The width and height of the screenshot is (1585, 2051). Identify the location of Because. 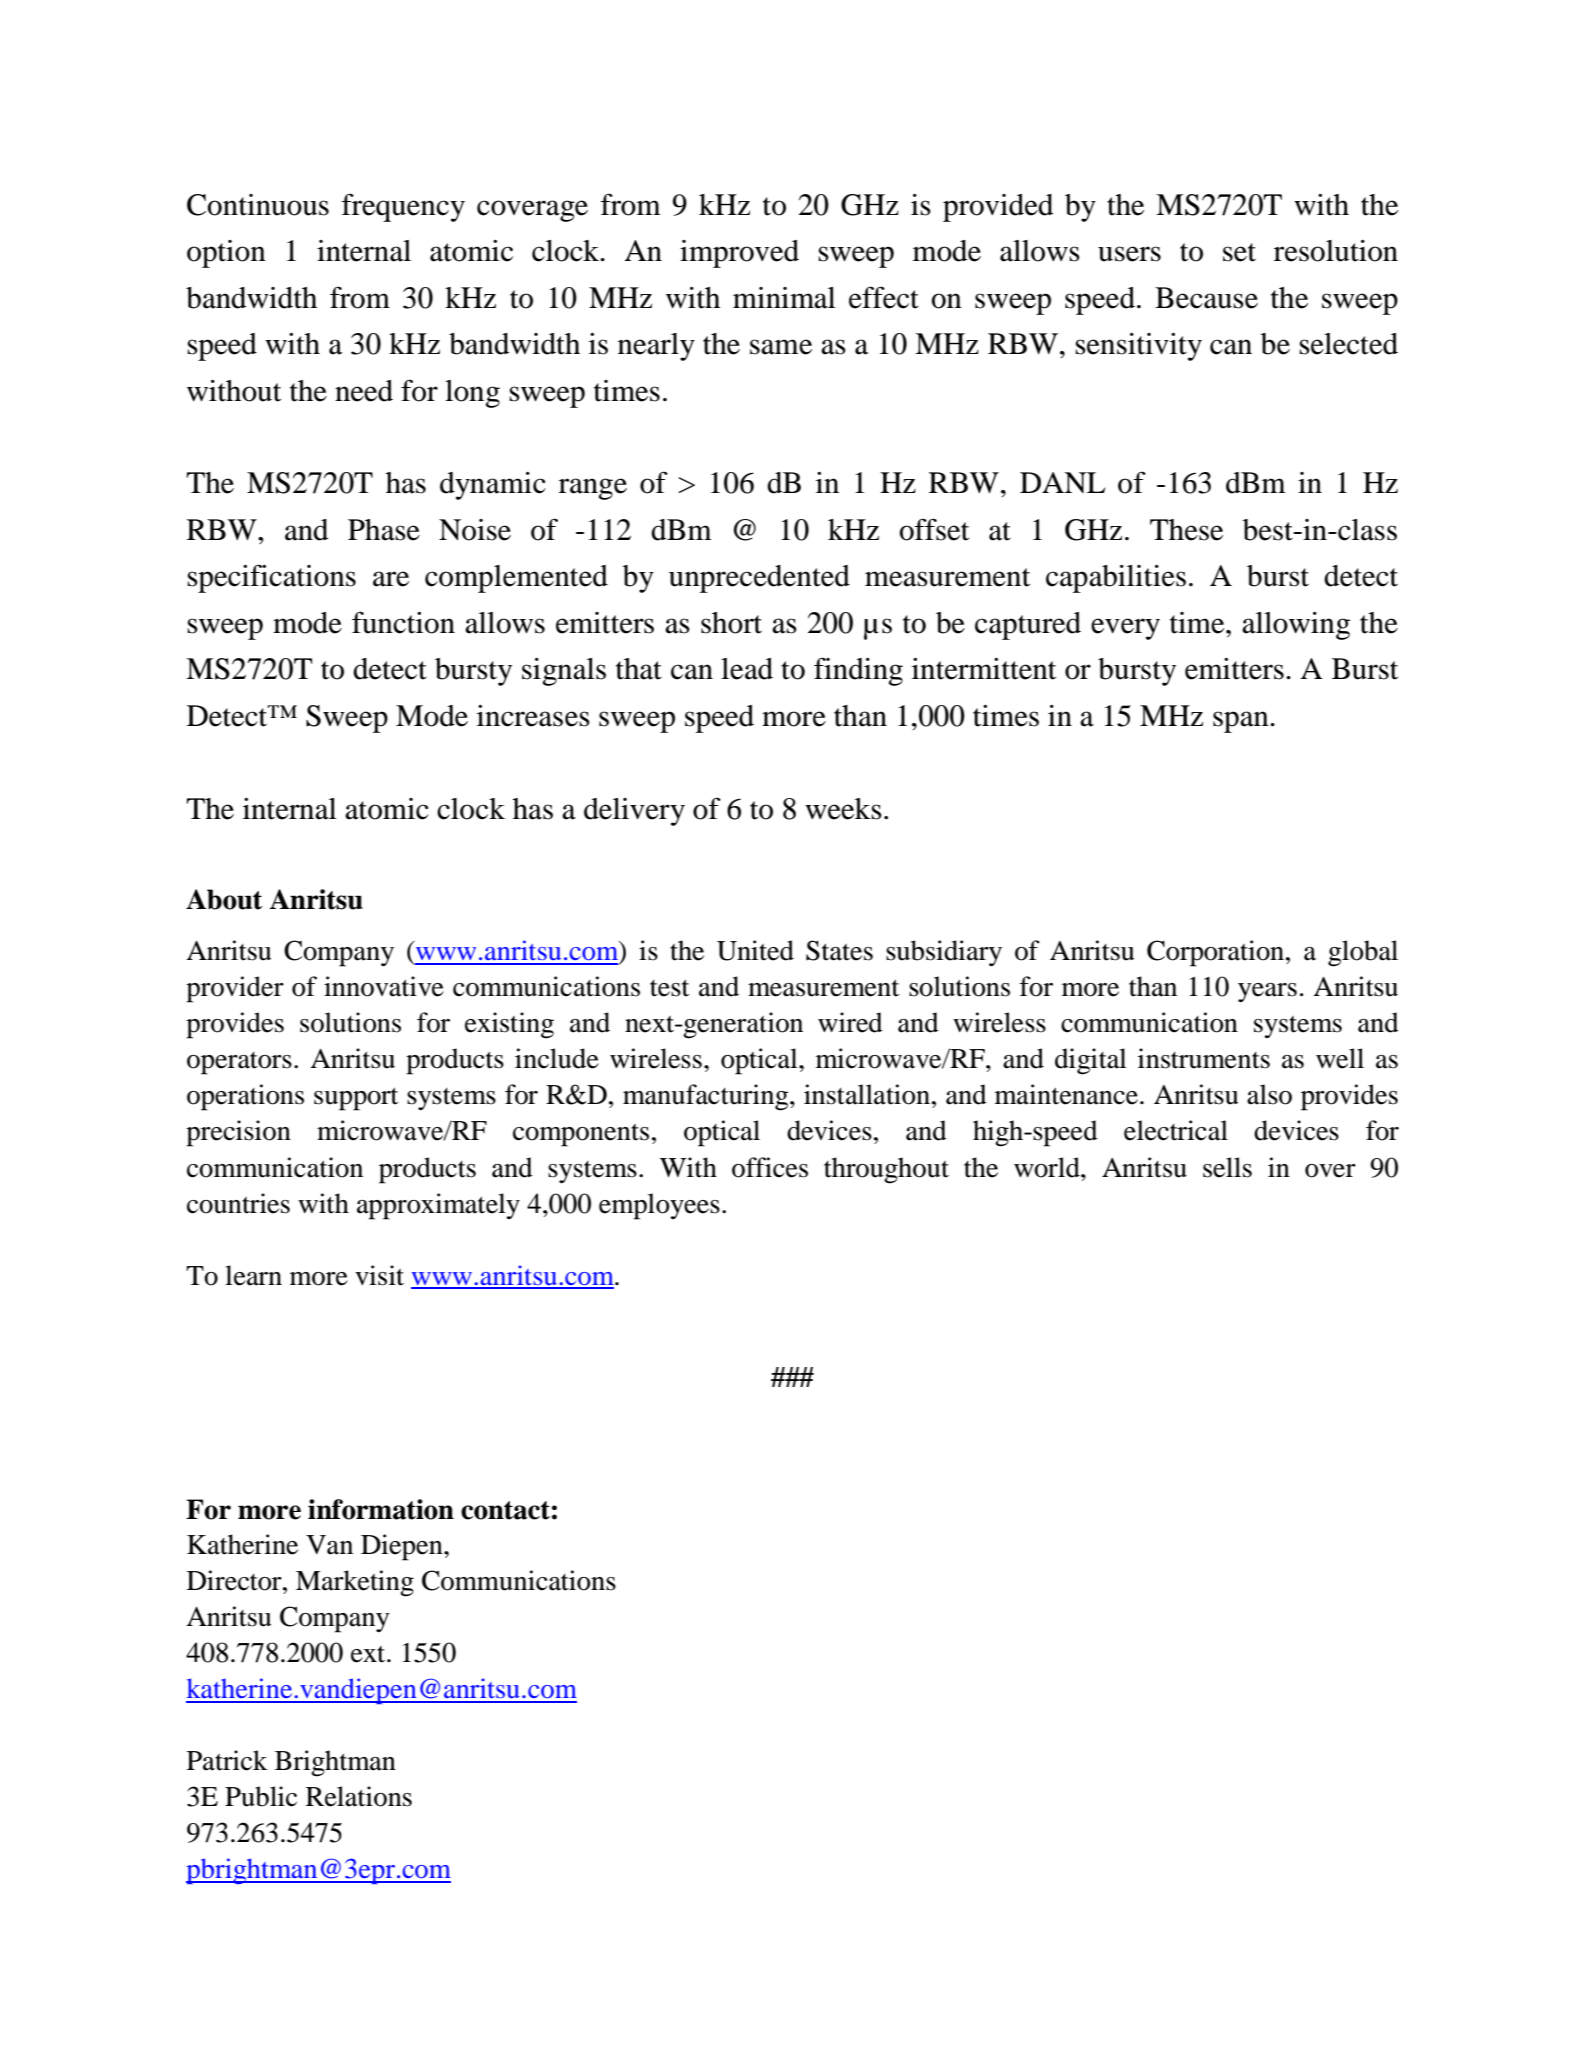
(1206, 298).
